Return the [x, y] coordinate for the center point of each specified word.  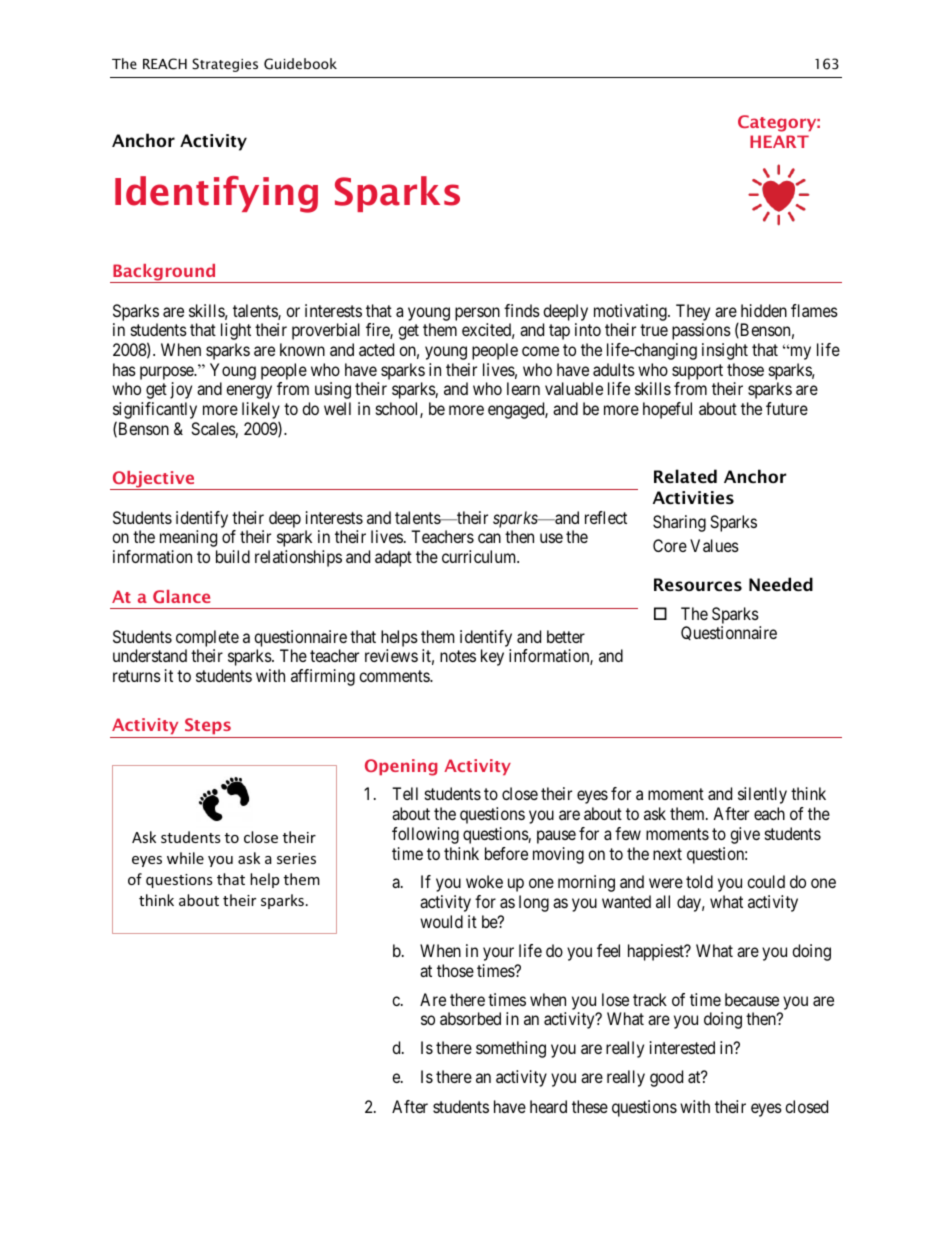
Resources [698, 584]
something [511, 1049]
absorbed [470, 1018]
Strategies [225, 65]
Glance [181, 596]
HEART [779, 141]
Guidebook [300, 64]
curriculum [480, 556]
